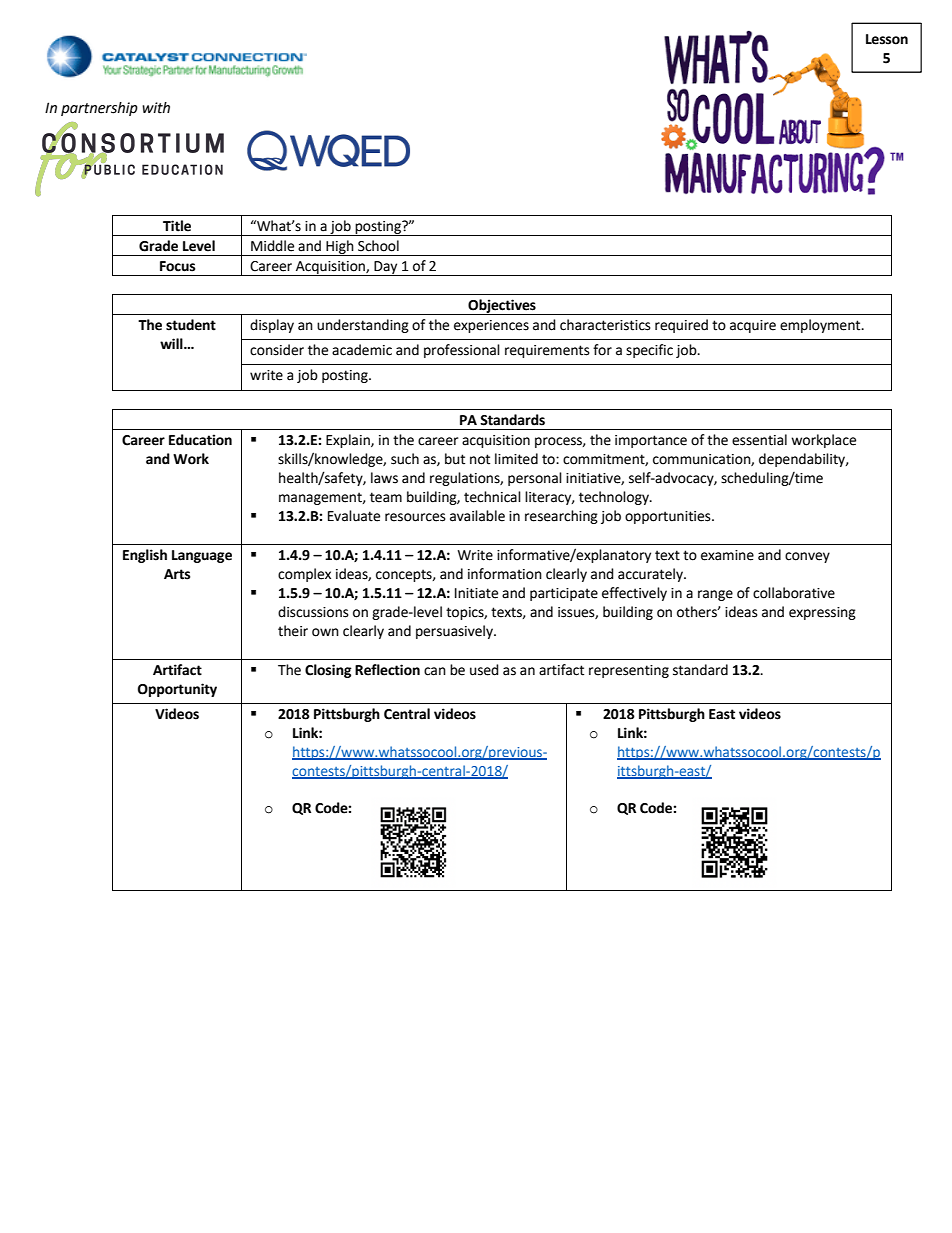  Describe the element at coordinates (887, 39) in the screenshot. I see `Lesson` at that location.
